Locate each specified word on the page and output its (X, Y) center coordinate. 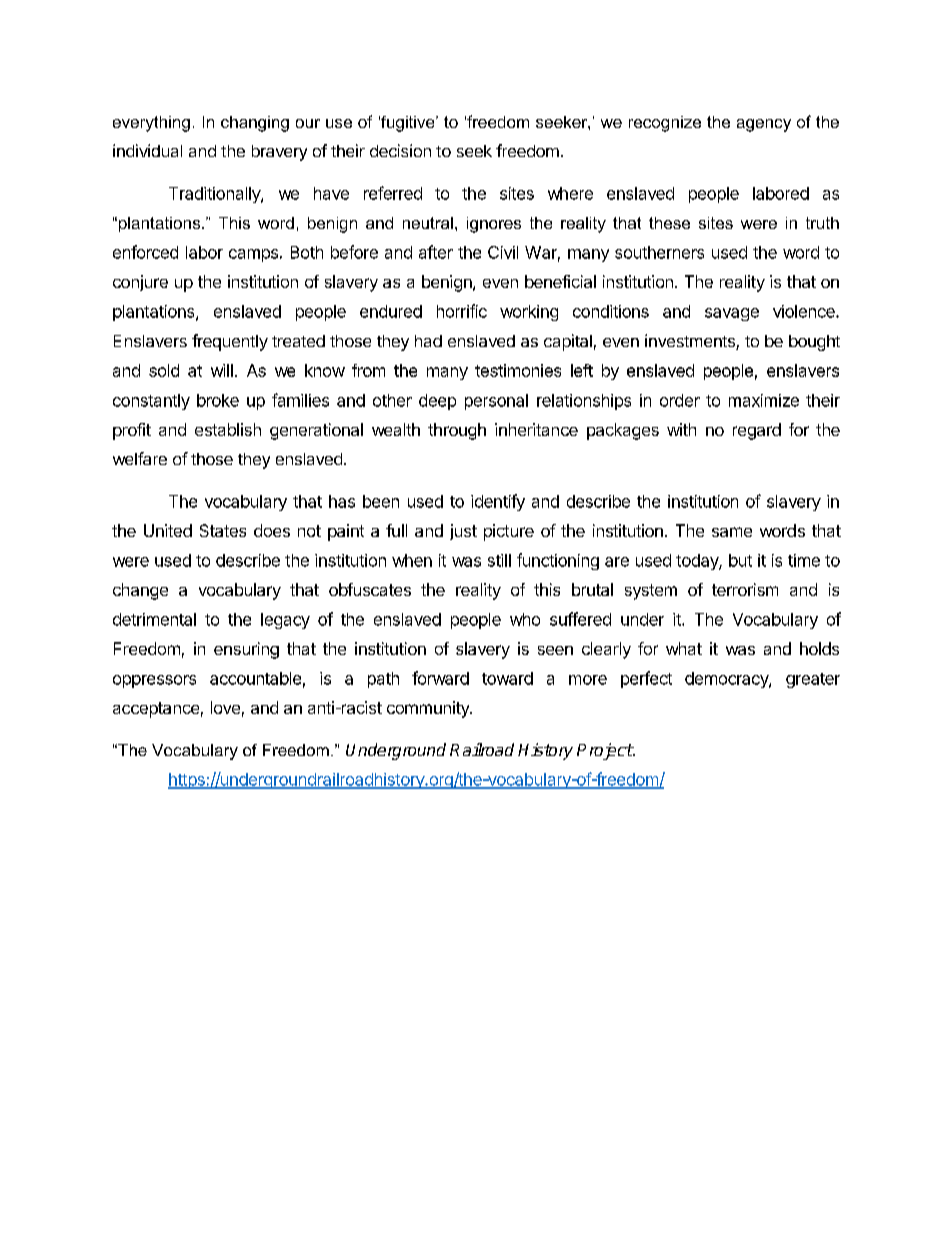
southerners (659, 252)
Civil (503, 252)
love (225, 707)
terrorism (745, 589)
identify (498, 502)
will (222, 370)
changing (255, 124)
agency (764, 125)
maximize (764, 400)
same (732, 532)
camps (253, 255)
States (223, 530)
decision (400, 150)
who (525, 619)
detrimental (154, 619)
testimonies (518, 370)
